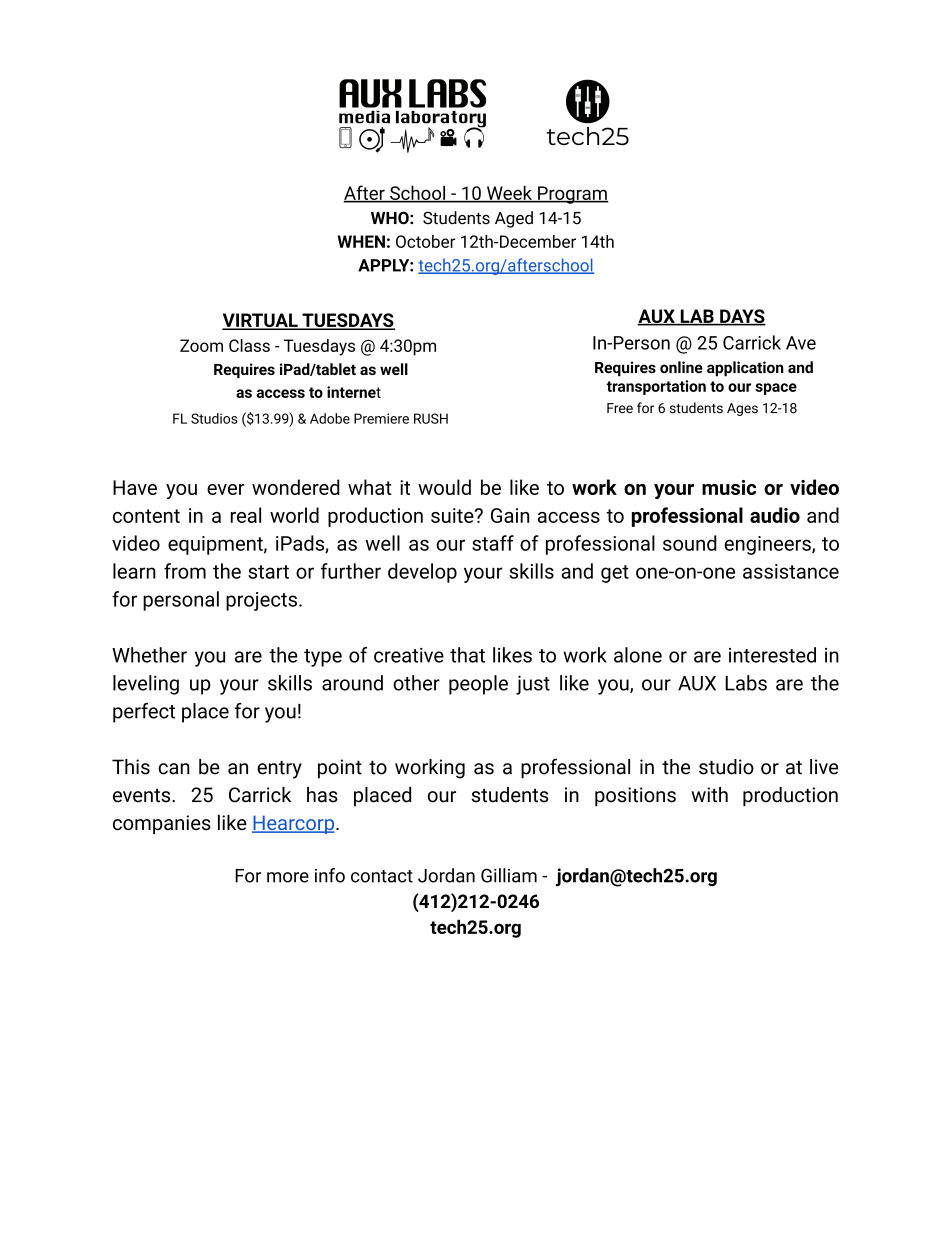 The height and width of the document is (1233, 952). I want to click on would, so click(444, 487).
